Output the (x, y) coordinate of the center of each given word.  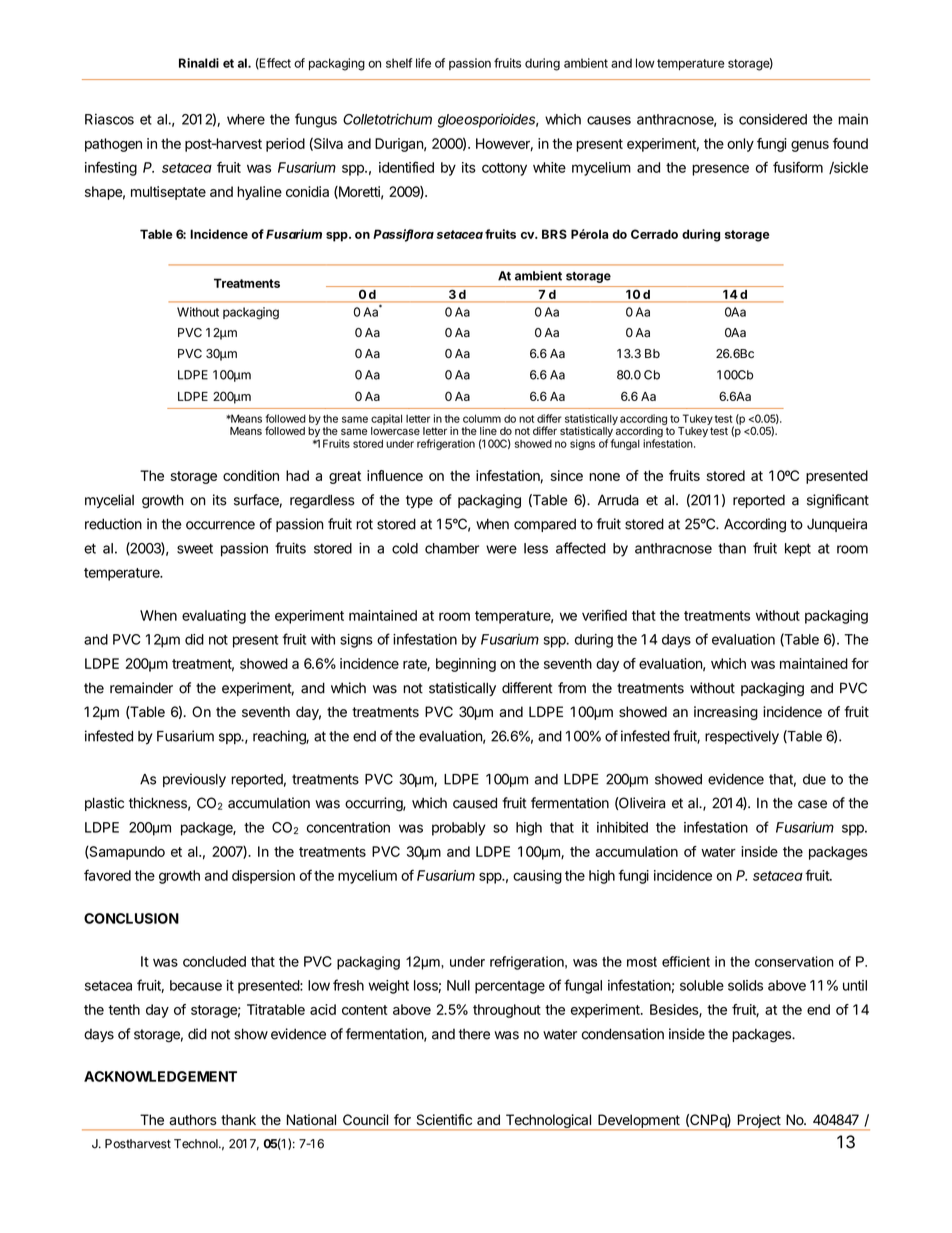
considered (773, 119)
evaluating (214, 617)
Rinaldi (199, 63)
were (501, 549)
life (423, 63)
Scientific (444, 1120)
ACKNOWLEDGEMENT (160, 1076)
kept (798, 550)
